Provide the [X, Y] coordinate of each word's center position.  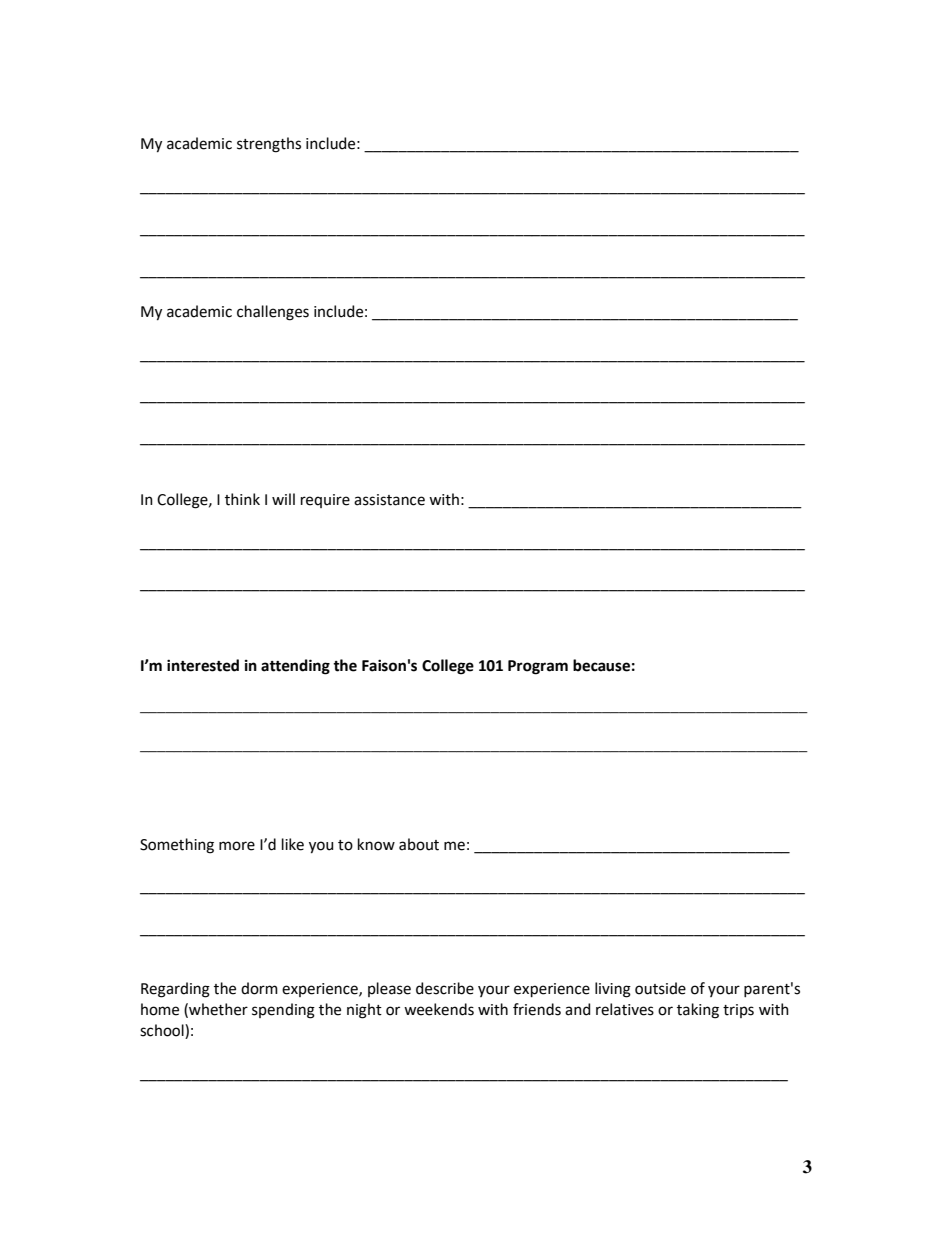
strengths [269, 145]
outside [660, 988]
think [242, 499]
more [237, 846]
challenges [273, 313]
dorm [259, 988]
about [419, 844]
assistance [389, 500]
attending [295, 667]
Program [538, 667]
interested [203, 665]
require [325, 501]
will [283, 499]
